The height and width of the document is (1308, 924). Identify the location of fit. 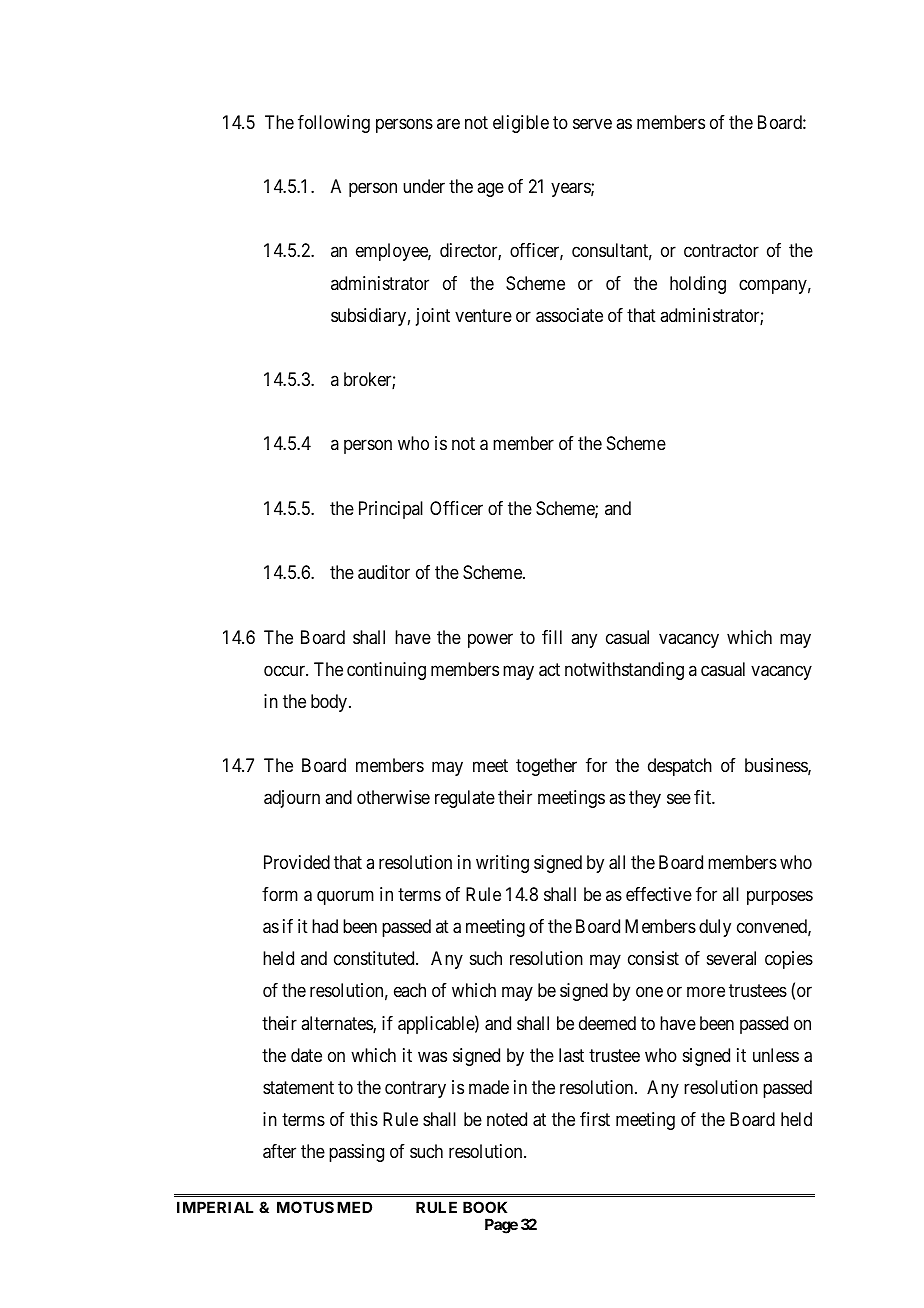
(703, 797).
